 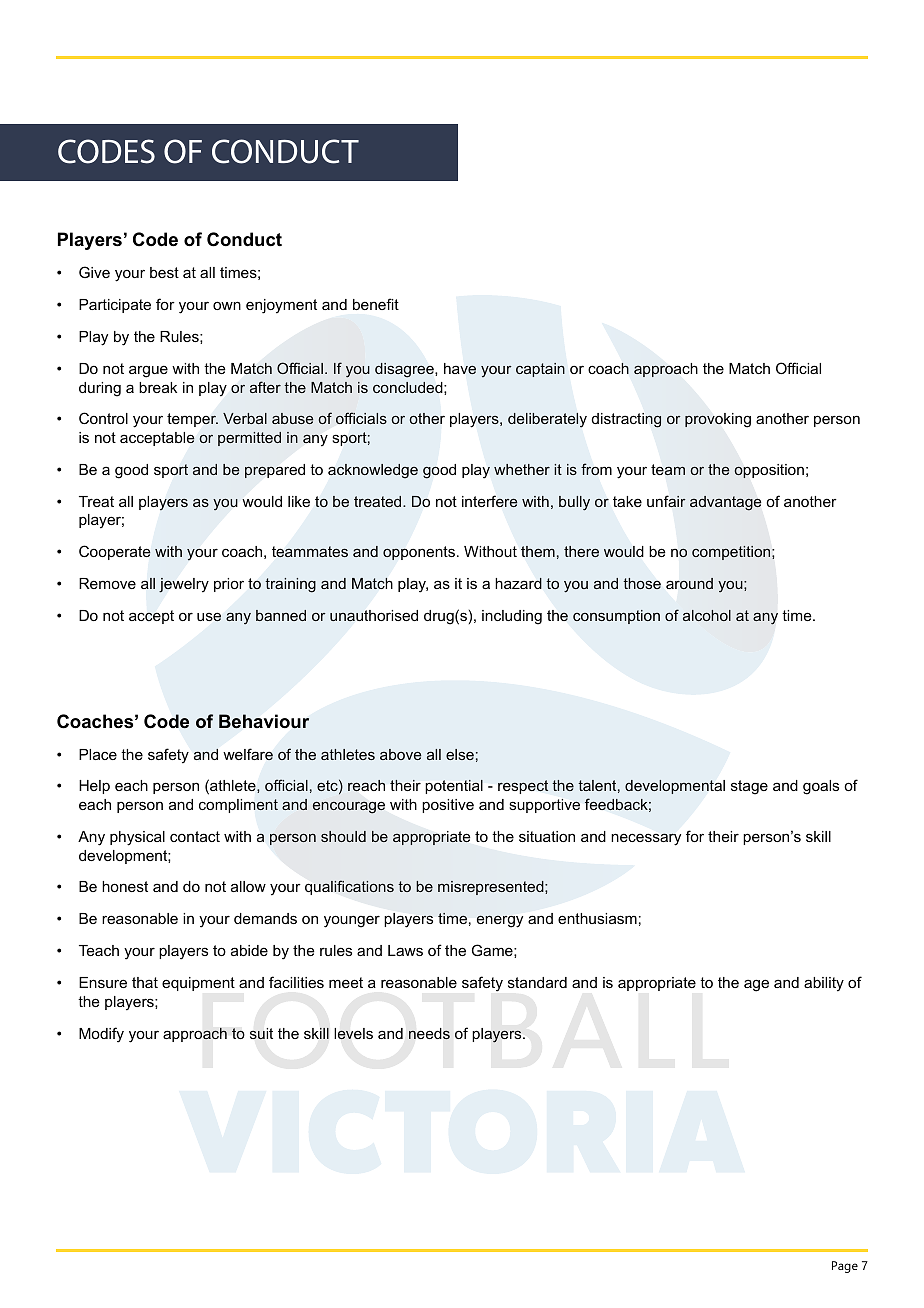 What do you see at coordinates (376, 304) in the screenshot?
I see `benefit` at bounding box center [376, 304].
